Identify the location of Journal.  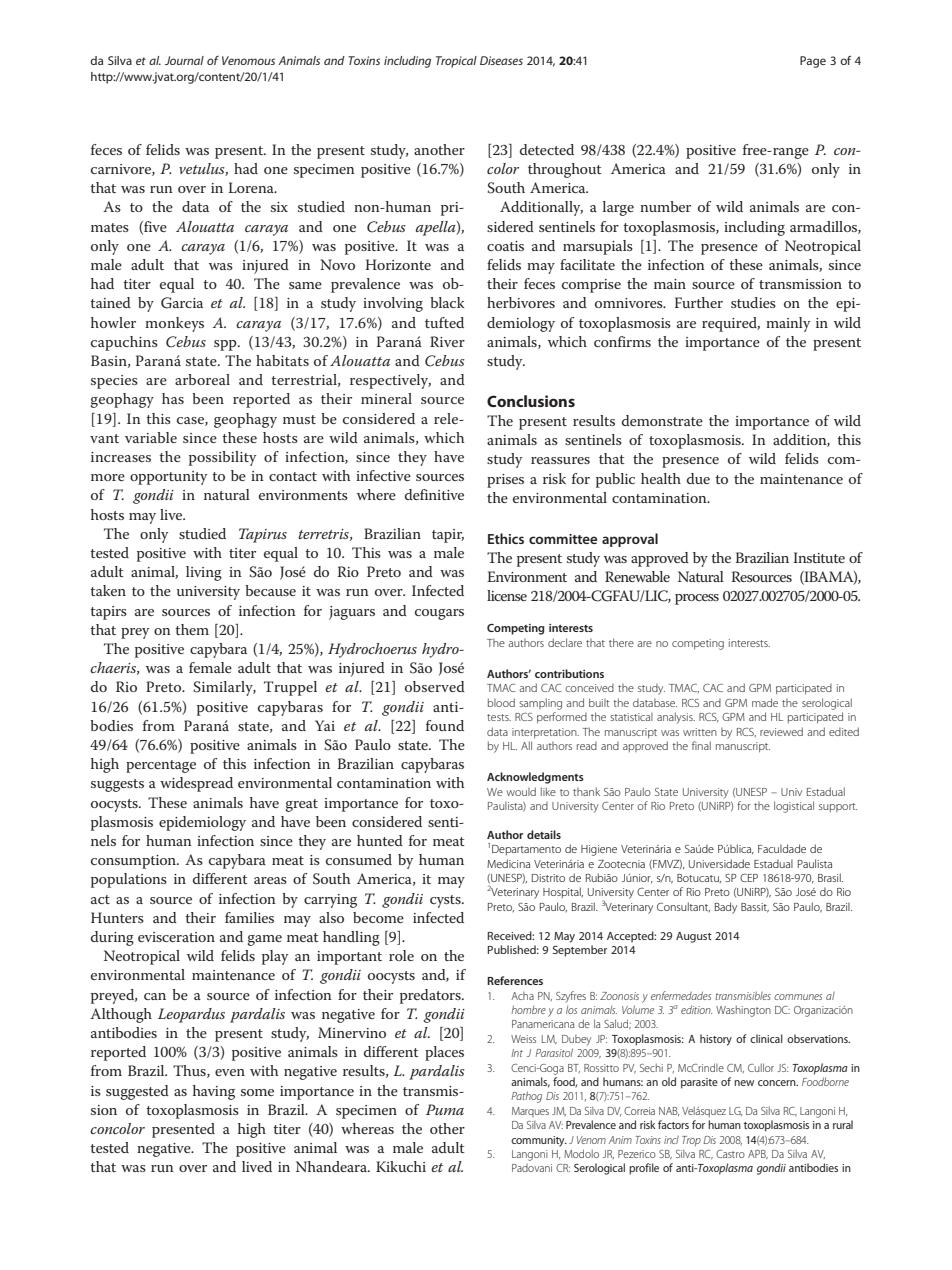
(184, 60).
